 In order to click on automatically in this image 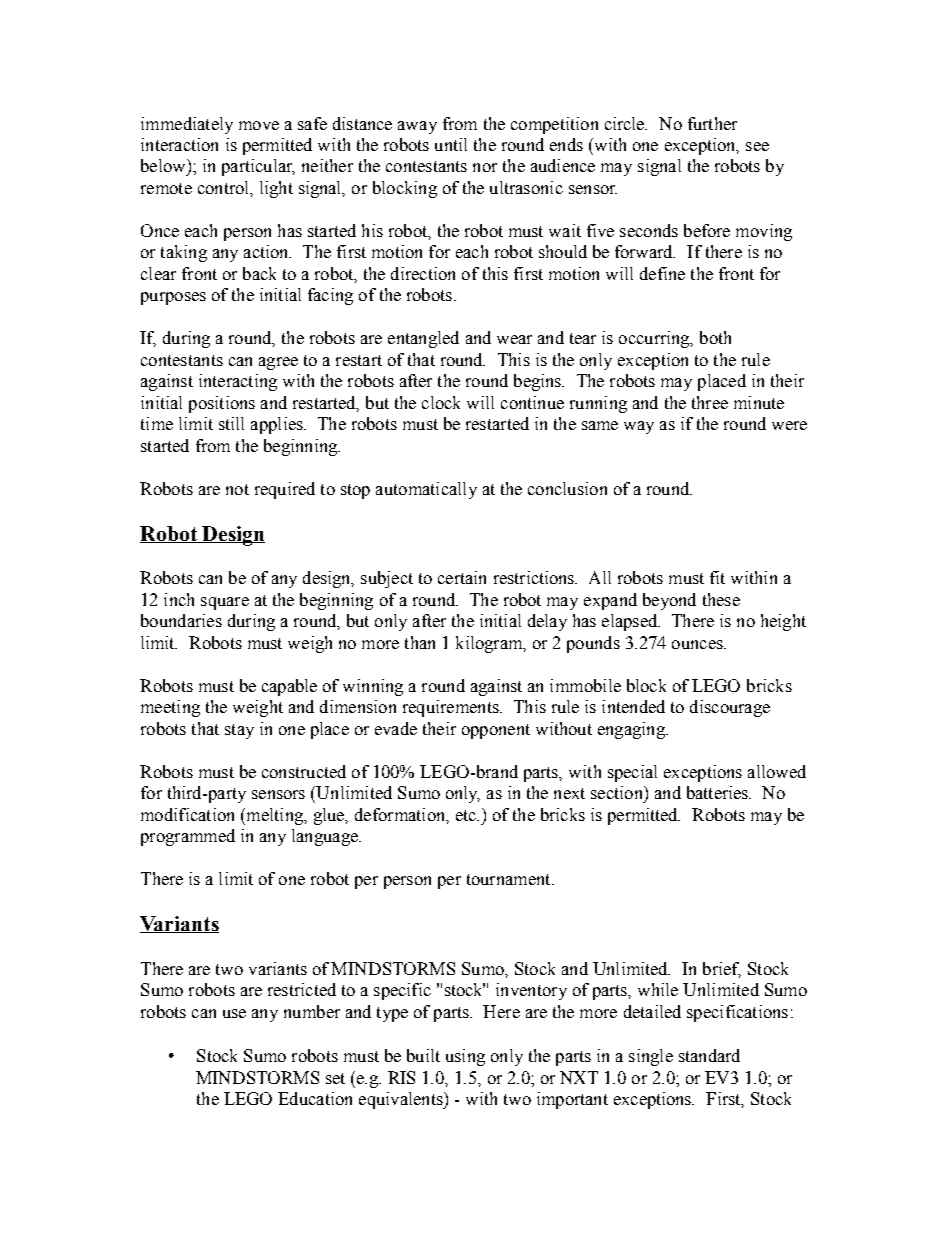, I will do `click(426, 490)`.
